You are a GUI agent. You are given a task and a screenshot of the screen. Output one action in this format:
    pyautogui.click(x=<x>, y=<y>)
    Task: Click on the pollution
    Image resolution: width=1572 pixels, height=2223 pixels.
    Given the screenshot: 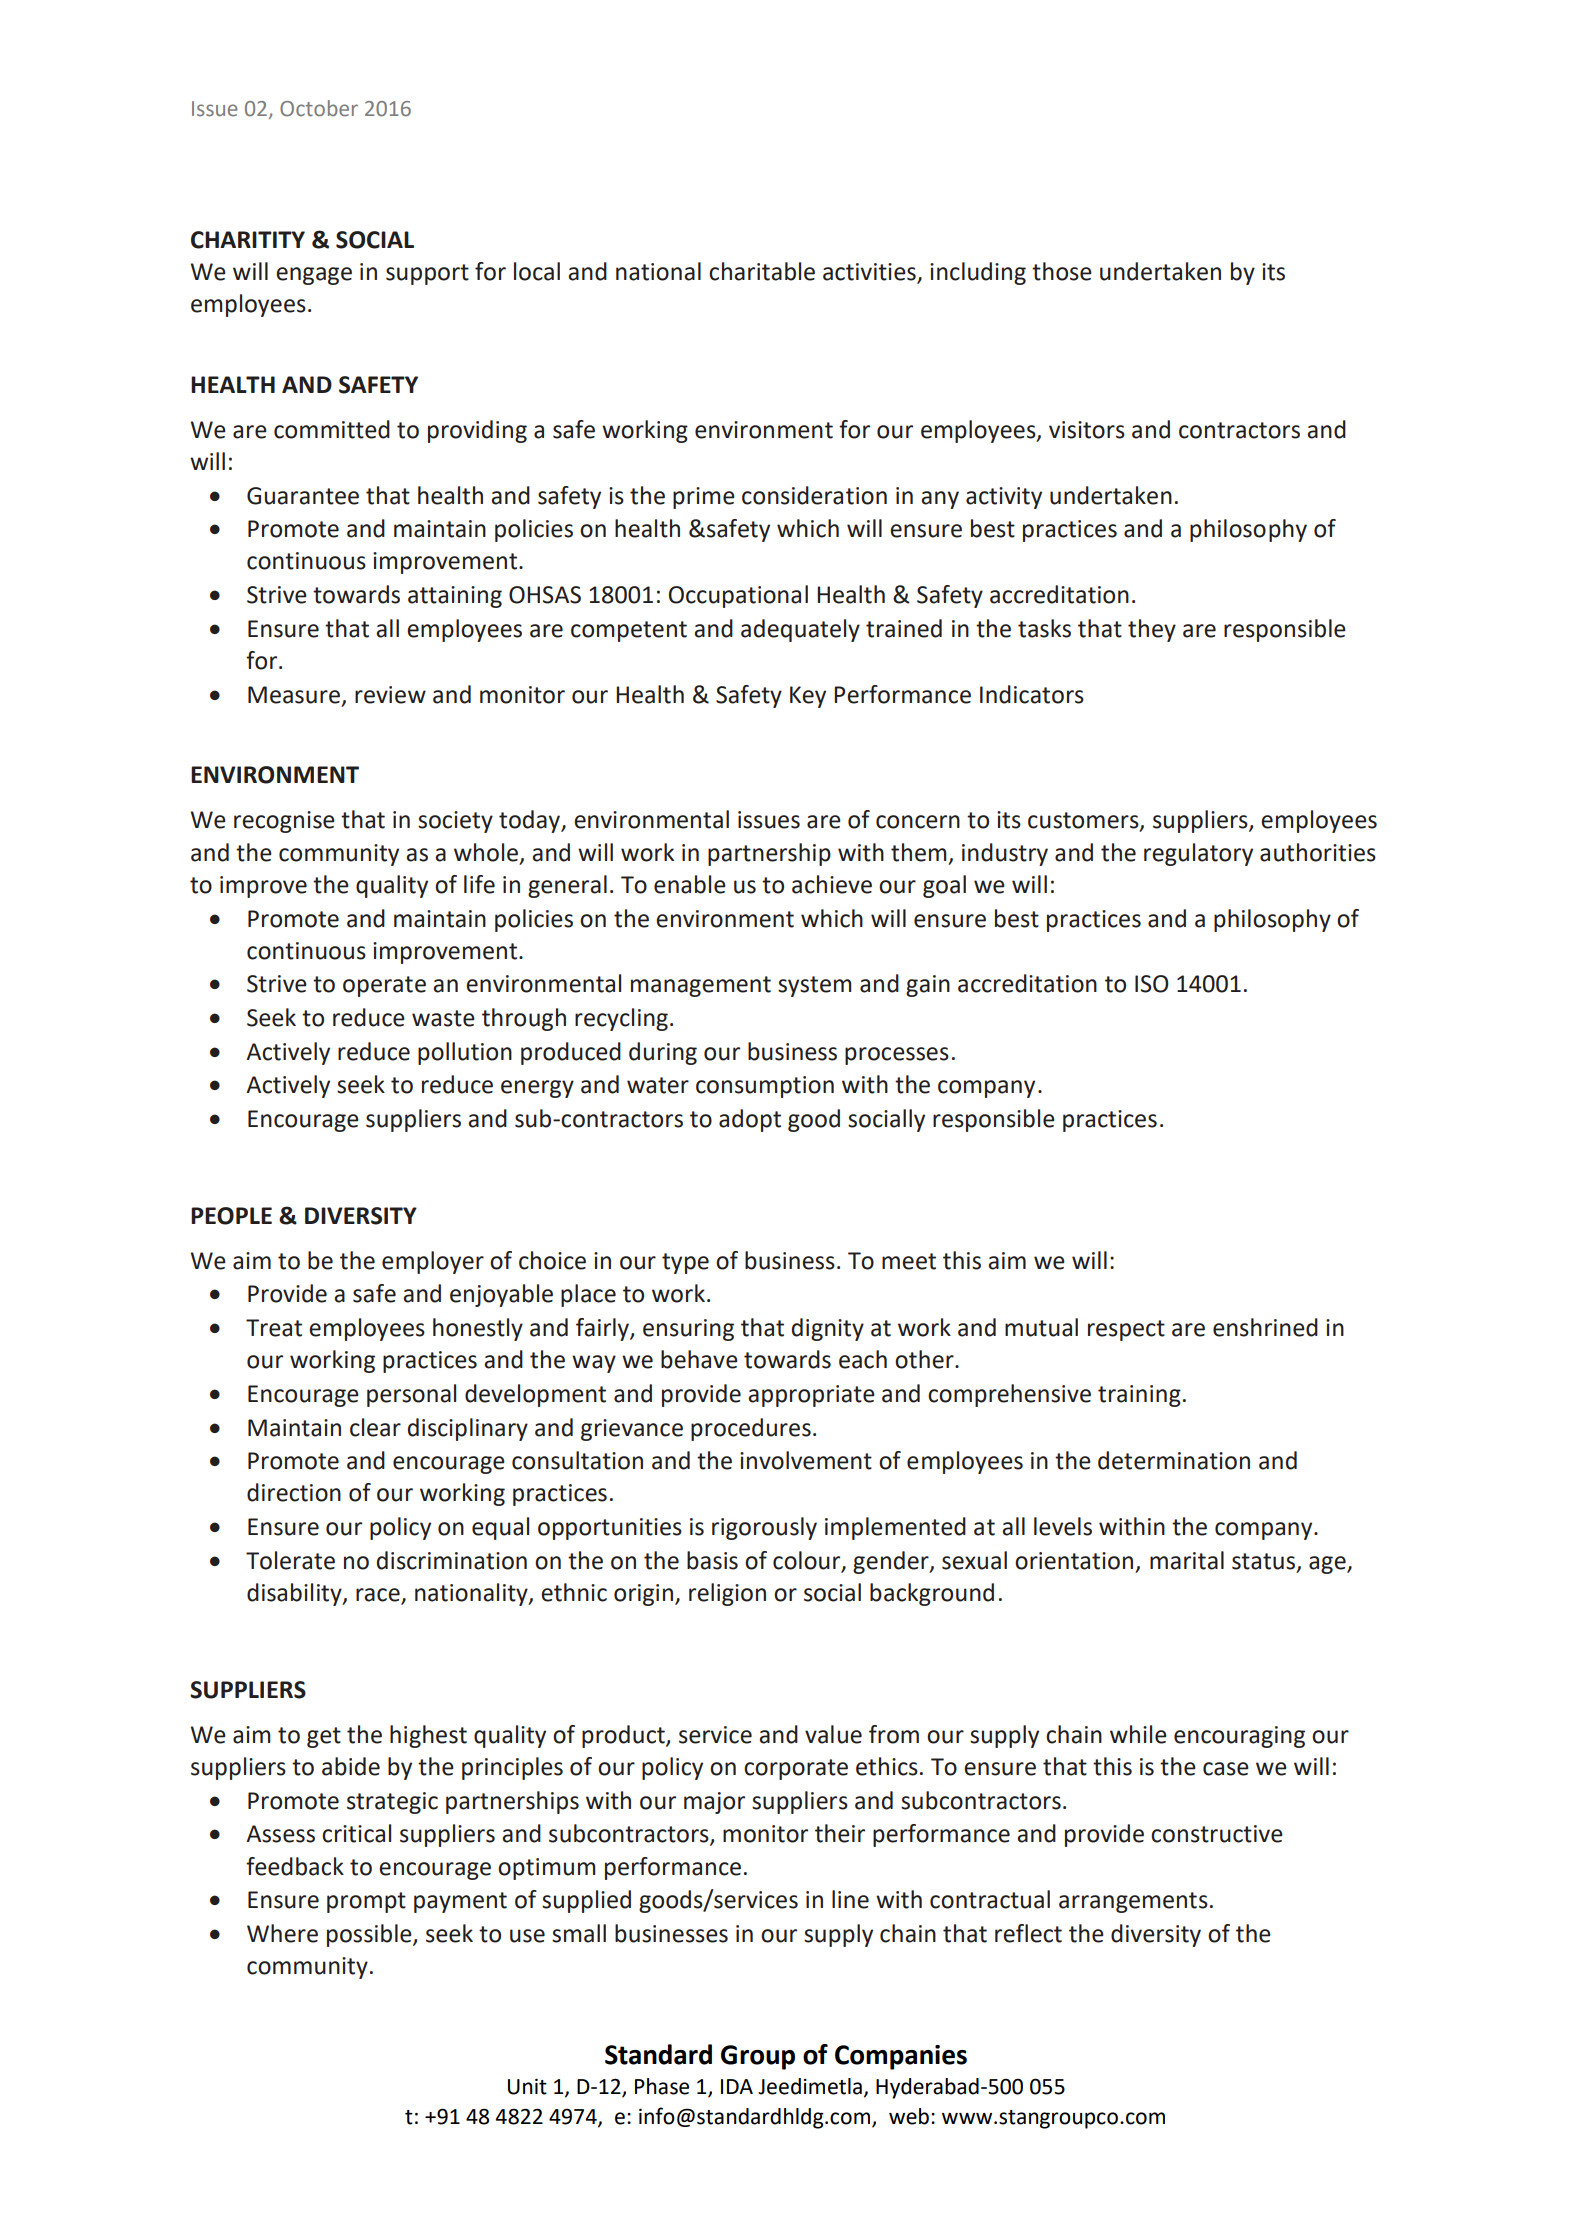 What is the action you would take?
    pyautogui.click(x=465, y=1053)
